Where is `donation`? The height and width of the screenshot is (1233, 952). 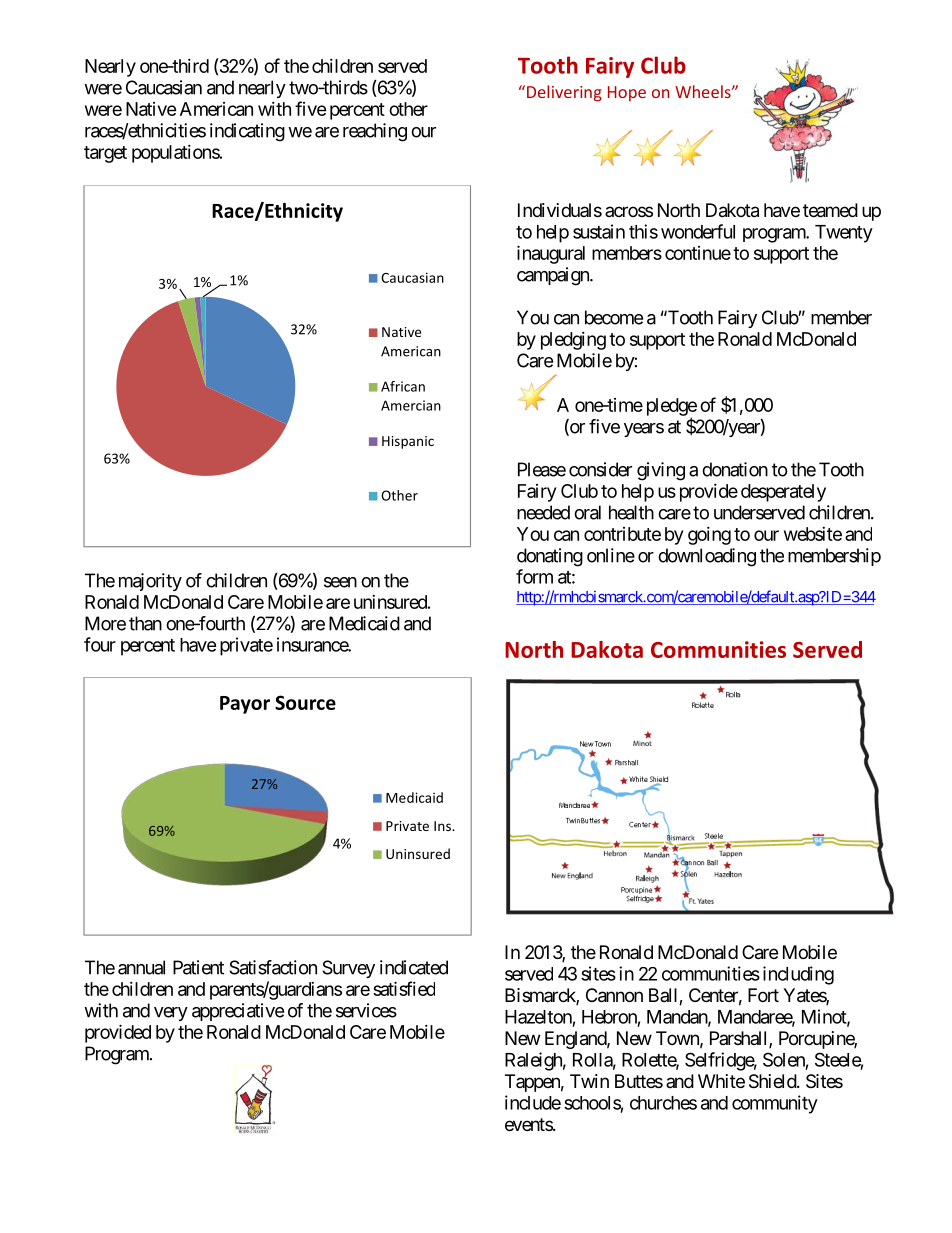
donation is located at coordinates (735, 469).
